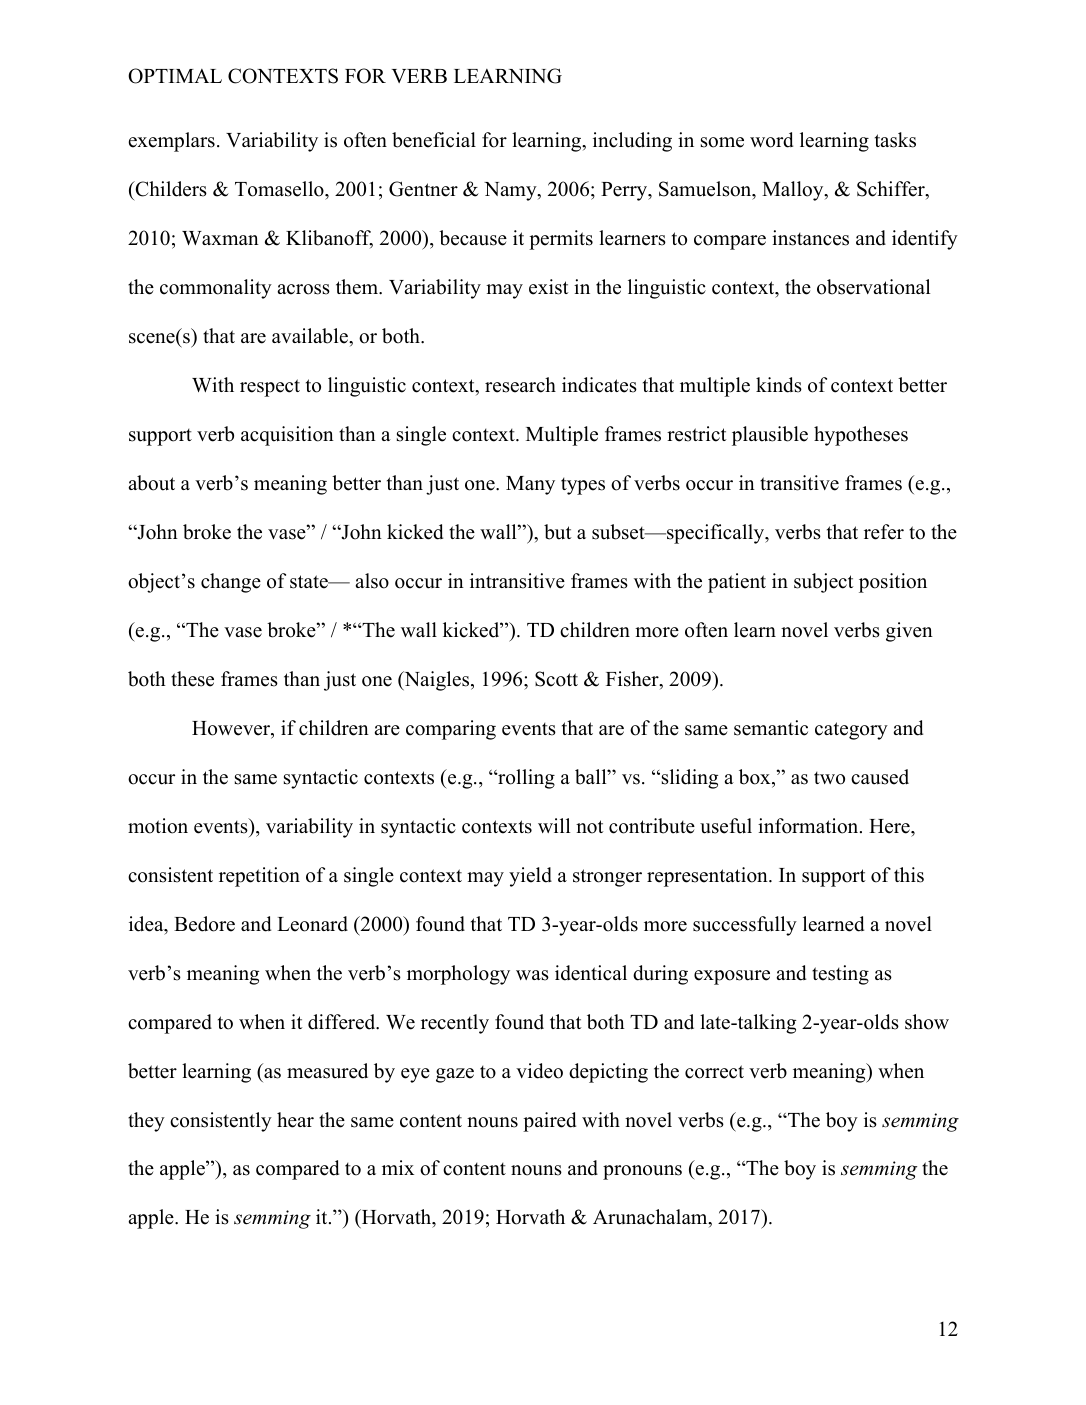  What do you see at coordinates (556, 679) in the screenshot?
I see `Scott` at bounding box center [556, 679].
